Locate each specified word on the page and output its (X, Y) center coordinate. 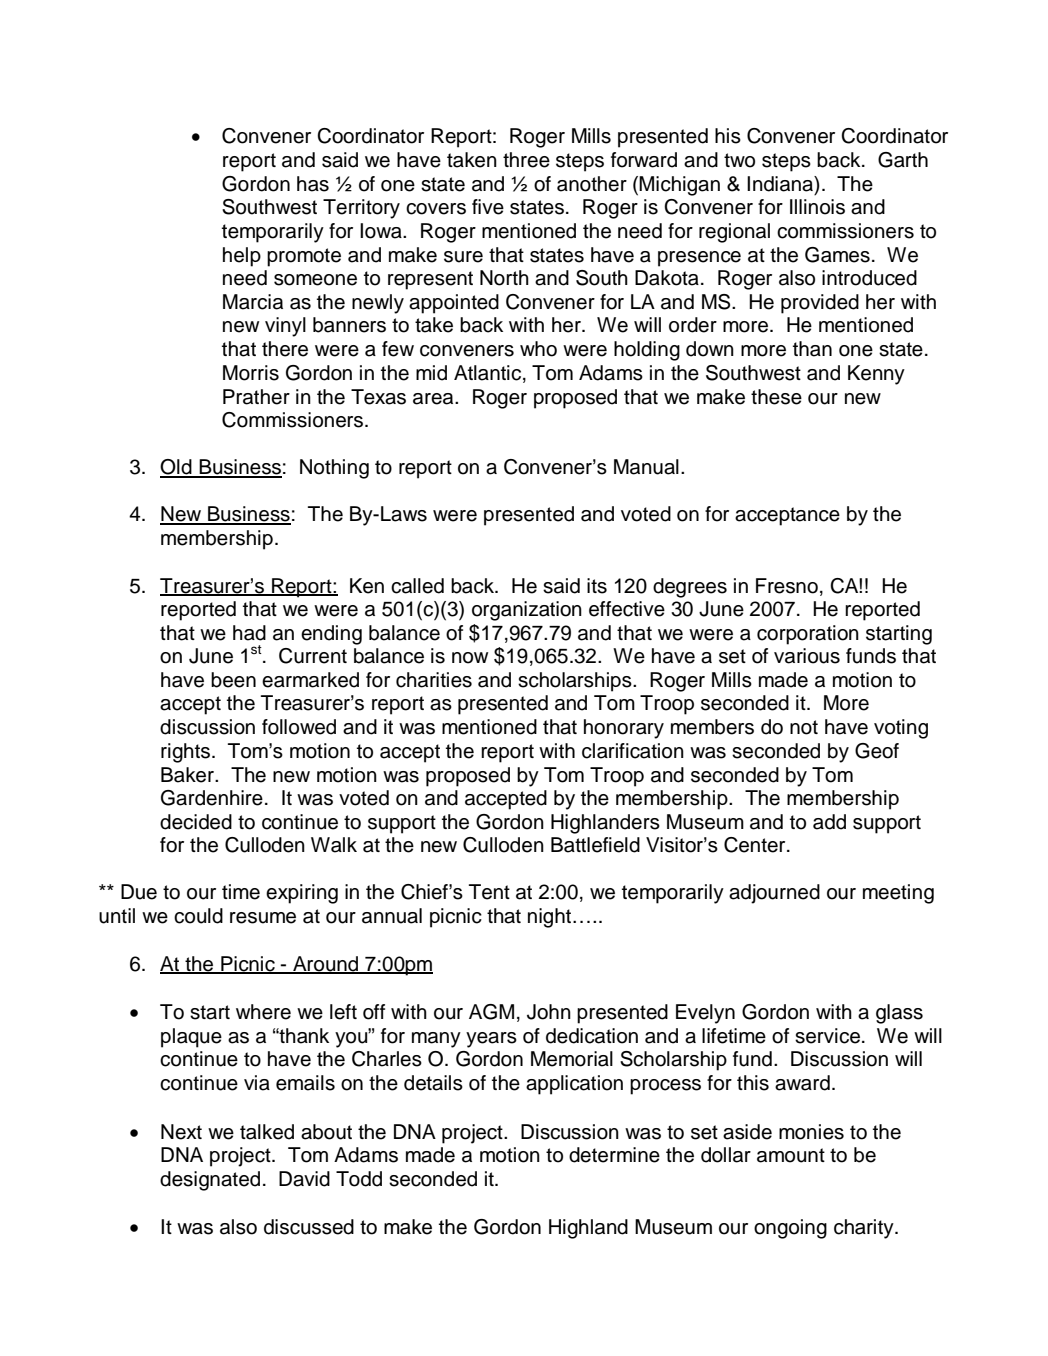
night (551, 918)
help (242, 257)
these (776, 397)
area (434, 399)
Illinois (817, 207)
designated (210, 1181)
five (488, 207)
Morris (251, 373)
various (807, 656)
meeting (898, 894)
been (233, 680)
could (198, 916)
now (470, 658)
